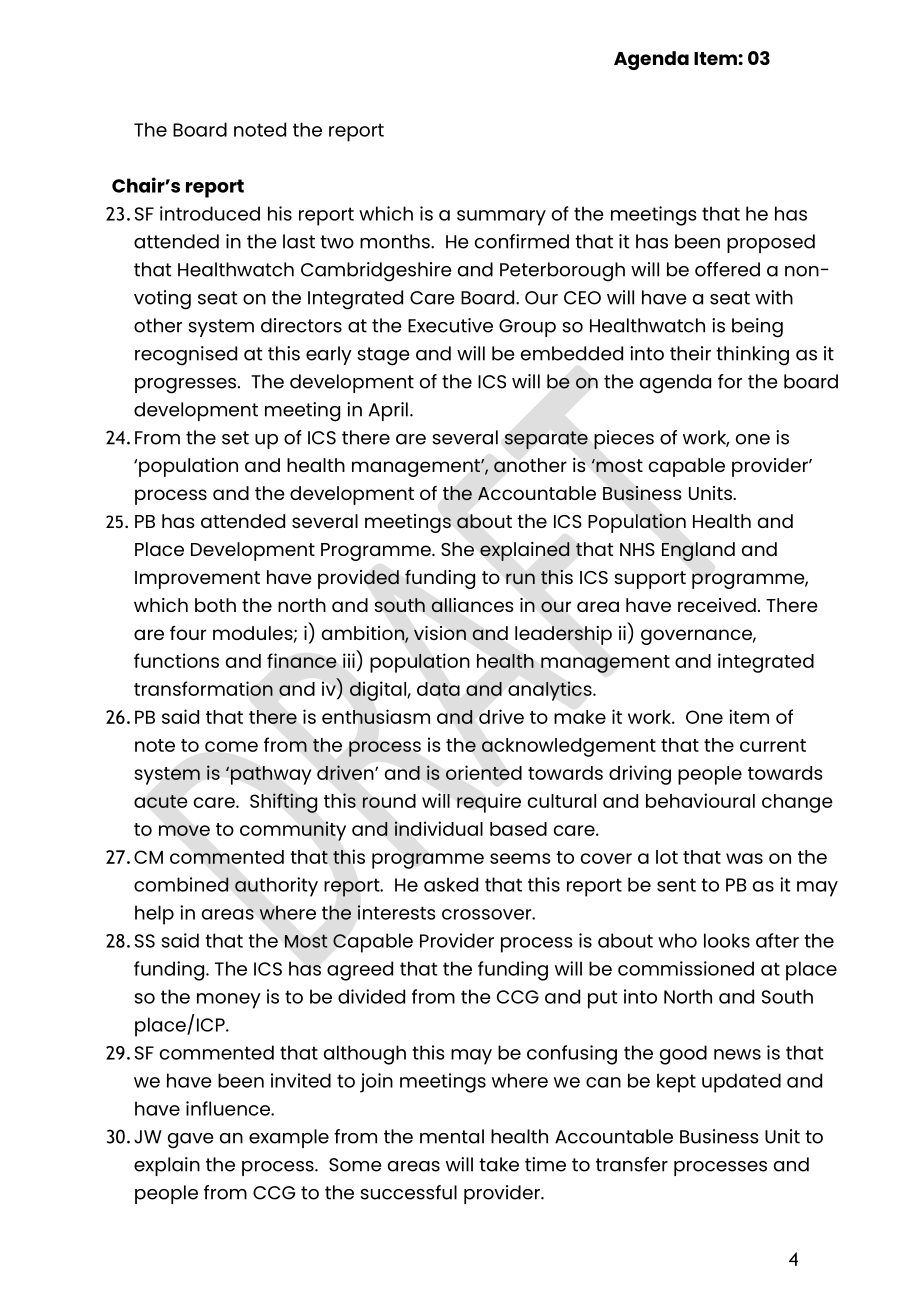 The height and width of the page is (1308, 924). What do you see at coordinates (499, 1164) in the page?
I see `take` at bounding box center [499, 1164].
